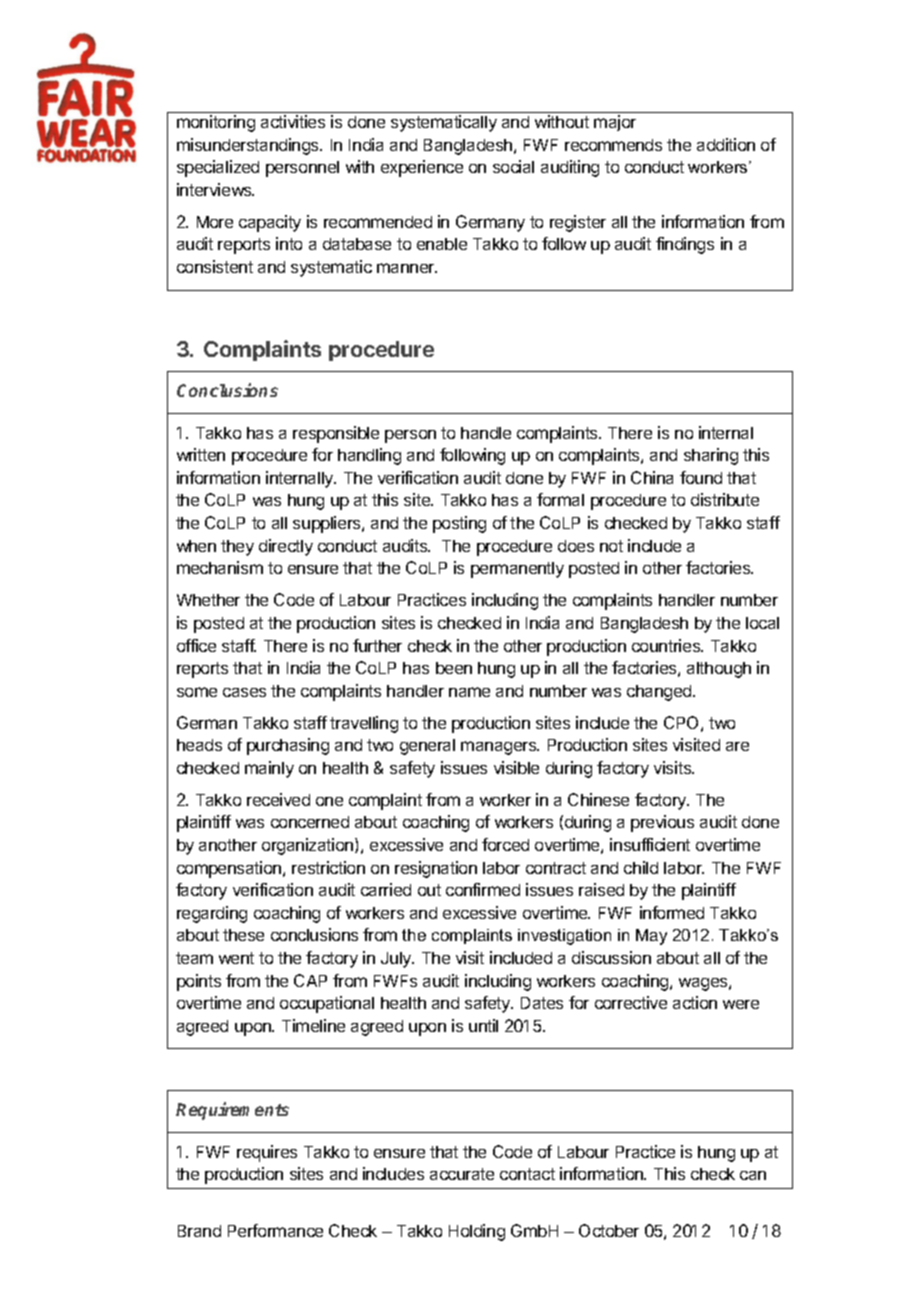 The image size is (924, 1308). Describe the element at coordinates (719, 670) in the screenshot. I see `although` at that location.
